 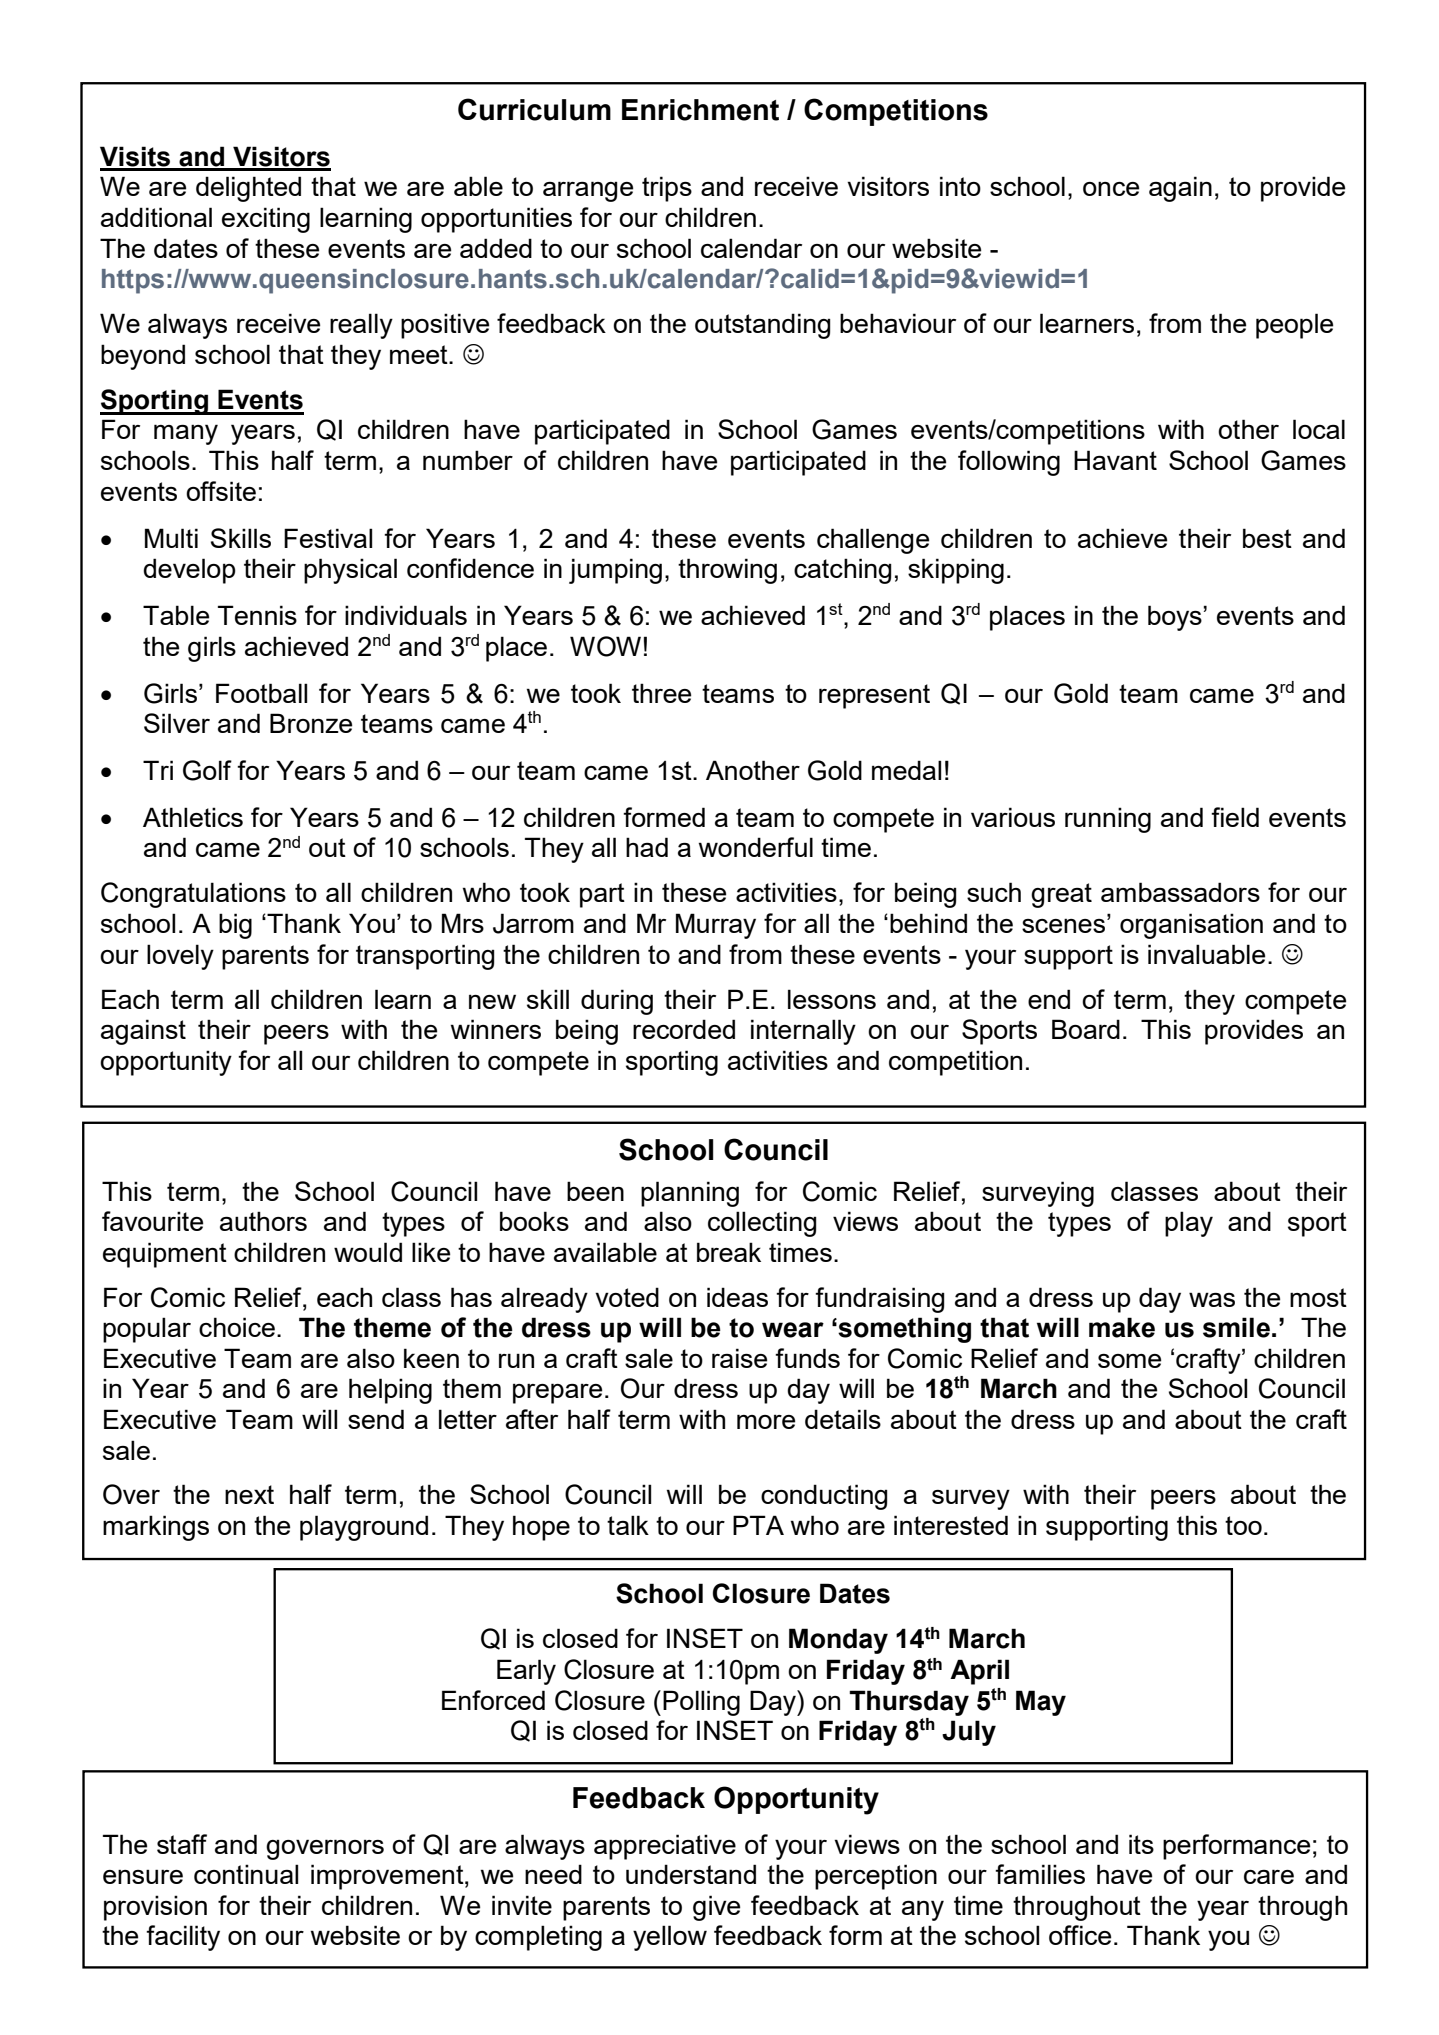 I want to click on ideas, so click(x=737, y=1297).
